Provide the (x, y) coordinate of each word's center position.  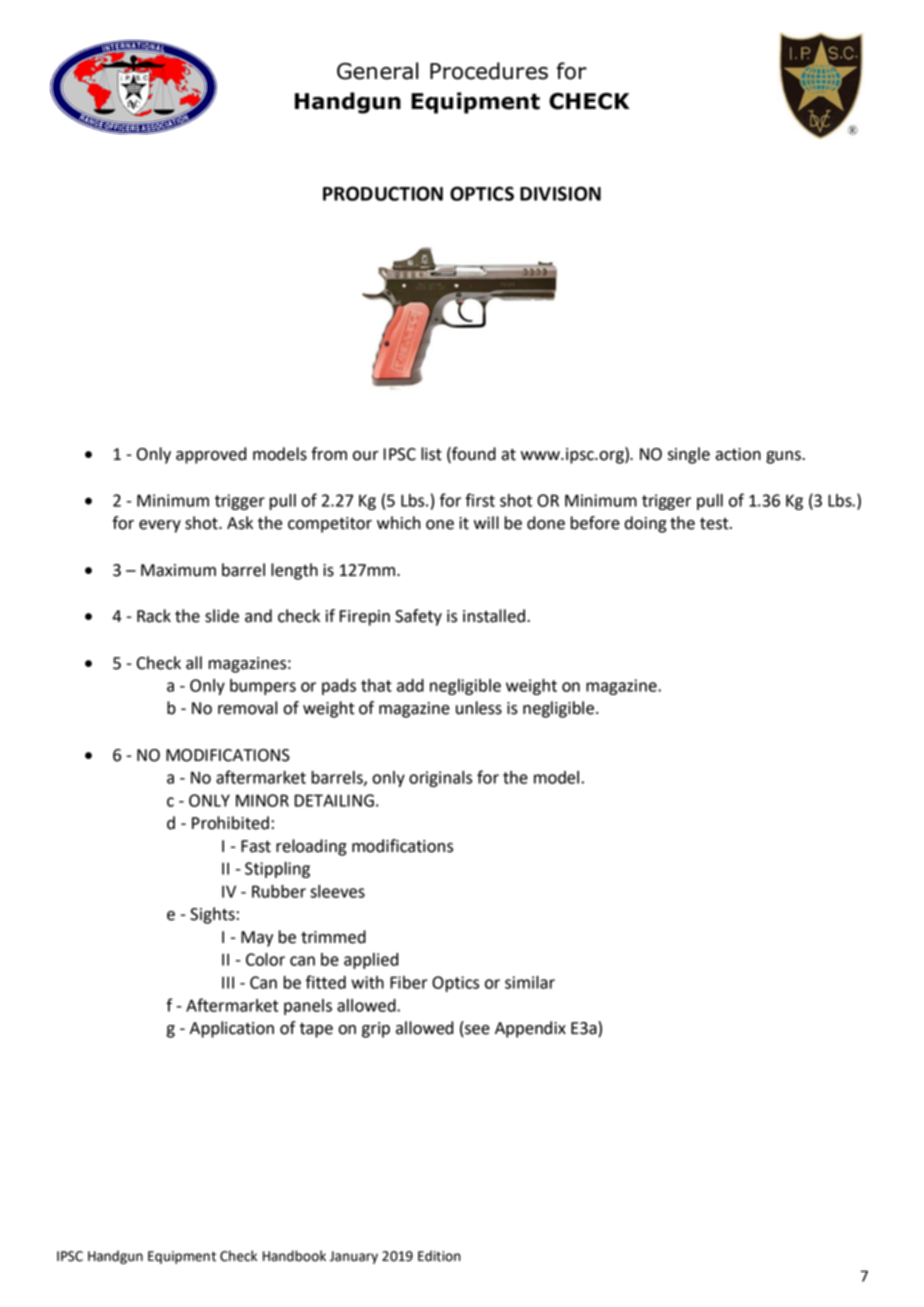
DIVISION (560, 193)
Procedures (489, 71)
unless (479, 708)
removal (247, 708)
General (377, 71)
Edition (439, 1256)
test (715, 524)
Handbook (294, 1256)
